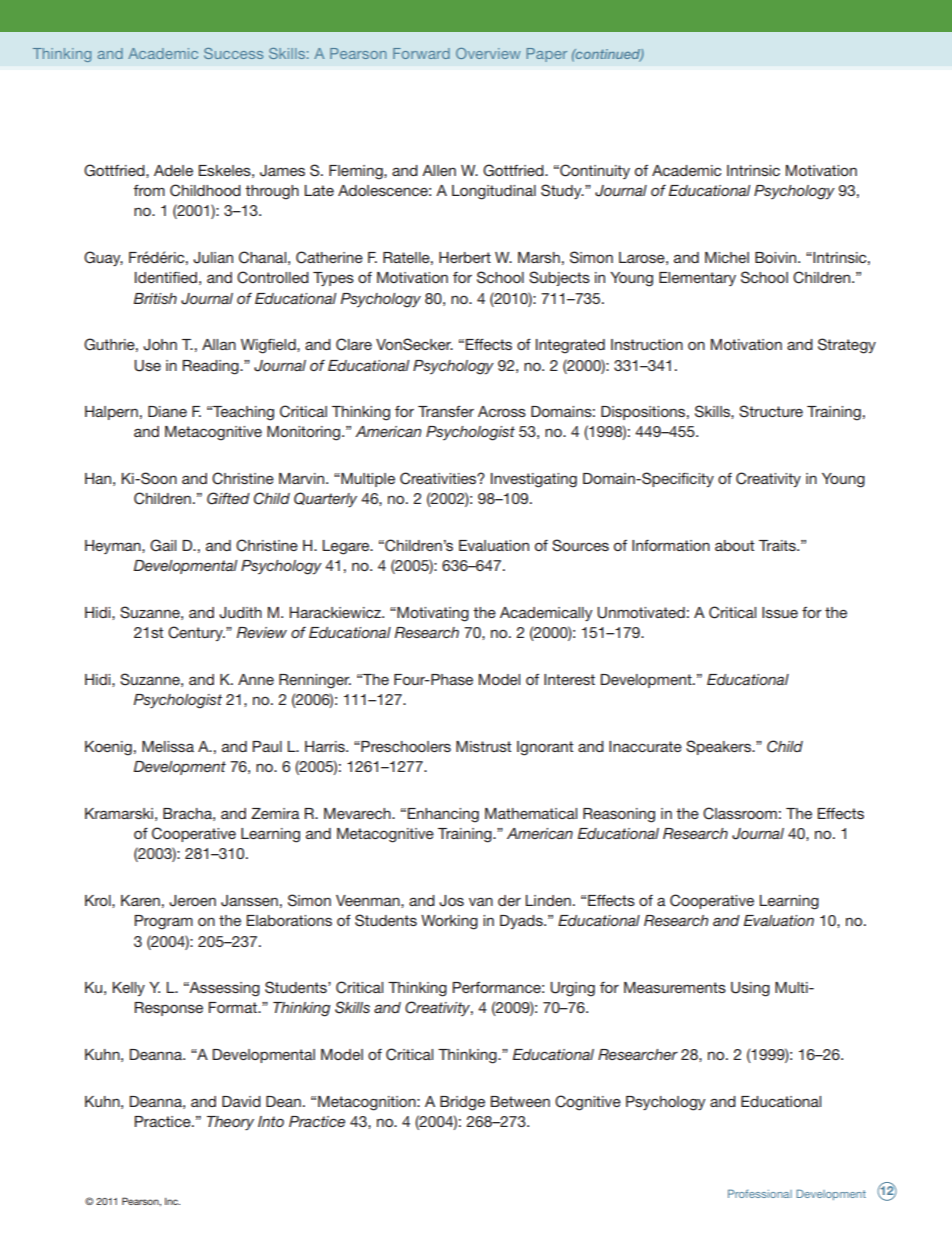 The height and width of the image is (1233, 952). What do you see at coordinates (760, 1193) in the image?
I see `Professional` at bounding box center [760, 1193].
